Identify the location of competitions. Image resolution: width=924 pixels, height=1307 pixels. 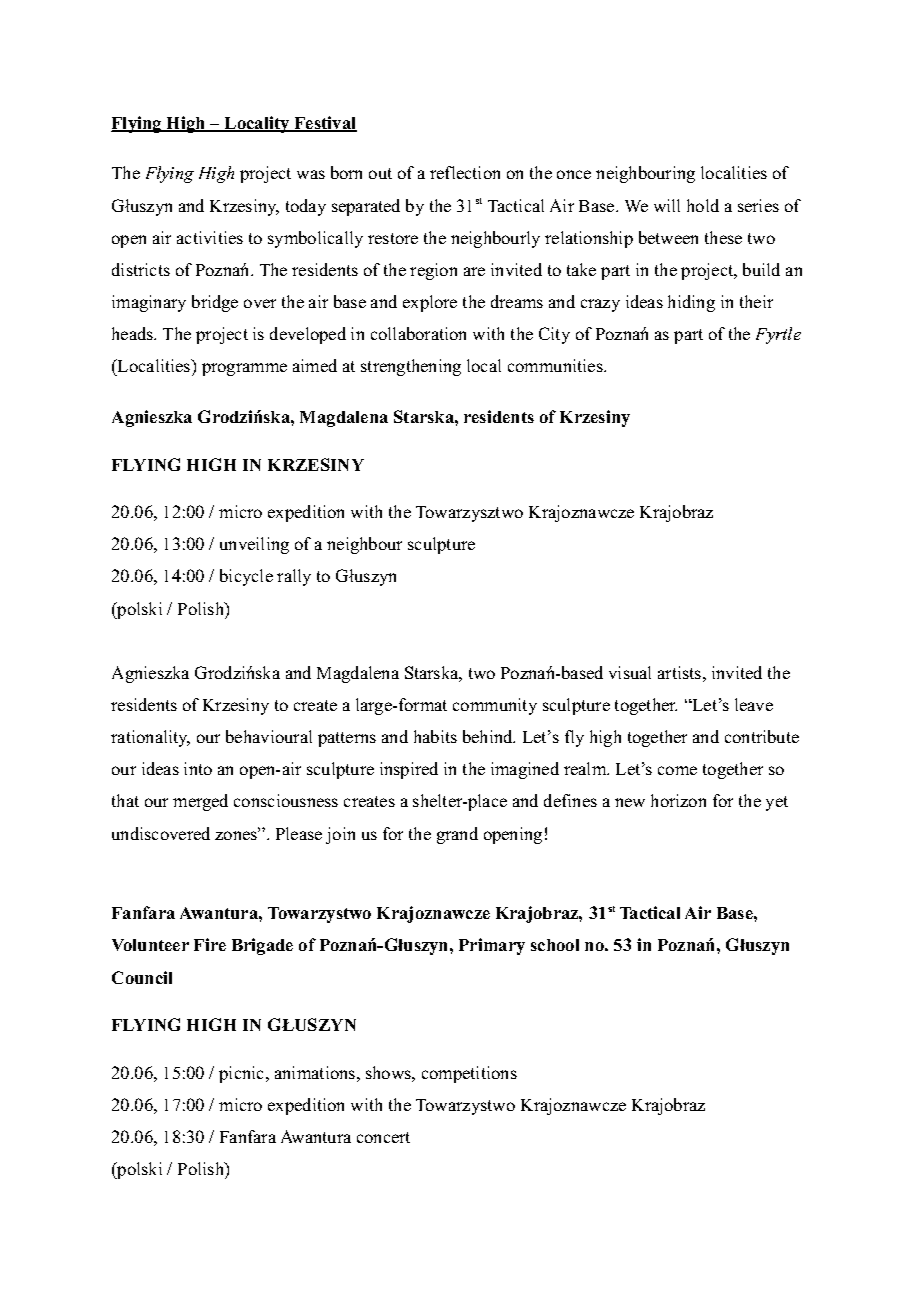
(469, 1074).
